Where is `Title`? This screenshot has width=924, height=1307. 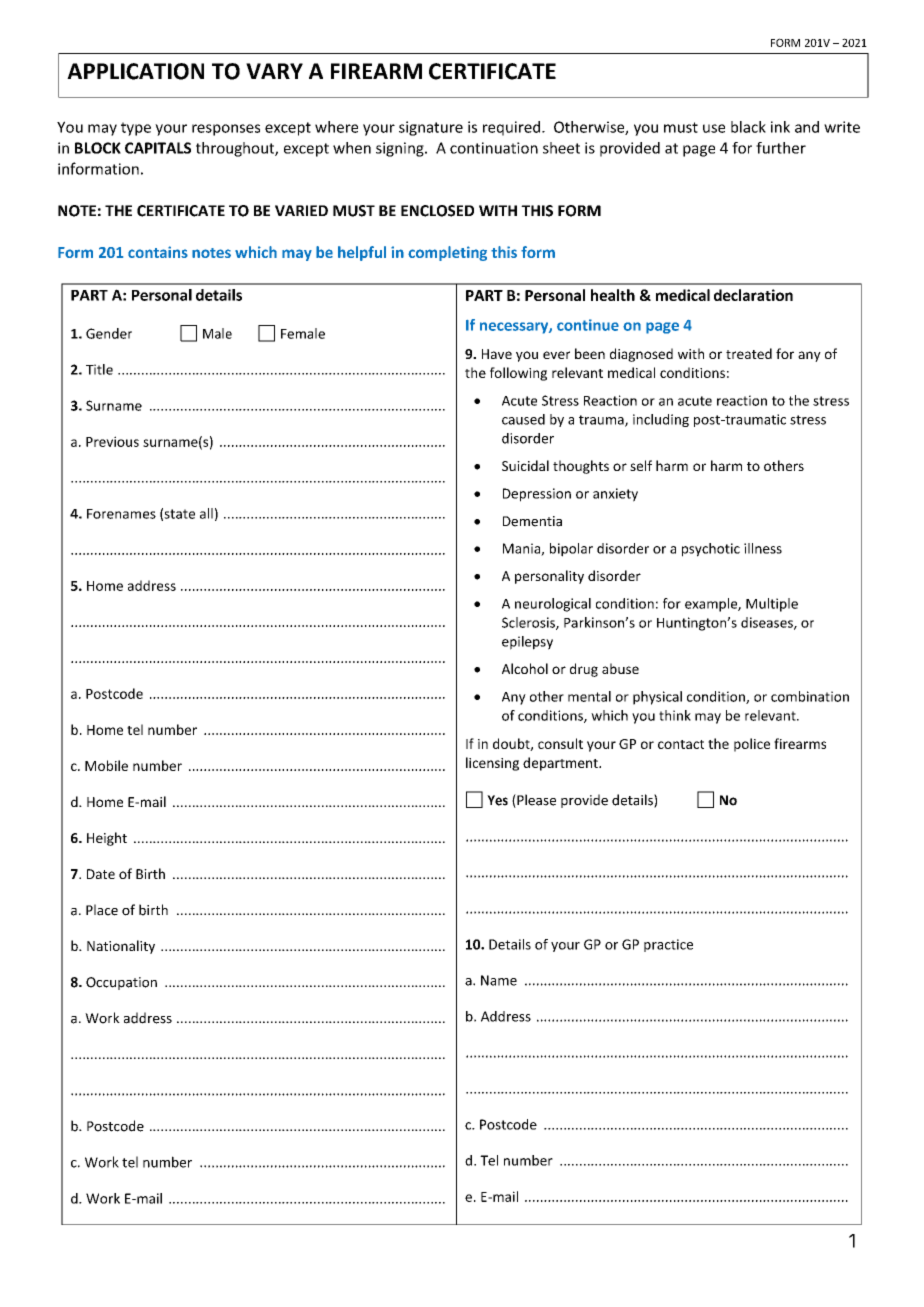
Title is located at coordinates (99, 369).
